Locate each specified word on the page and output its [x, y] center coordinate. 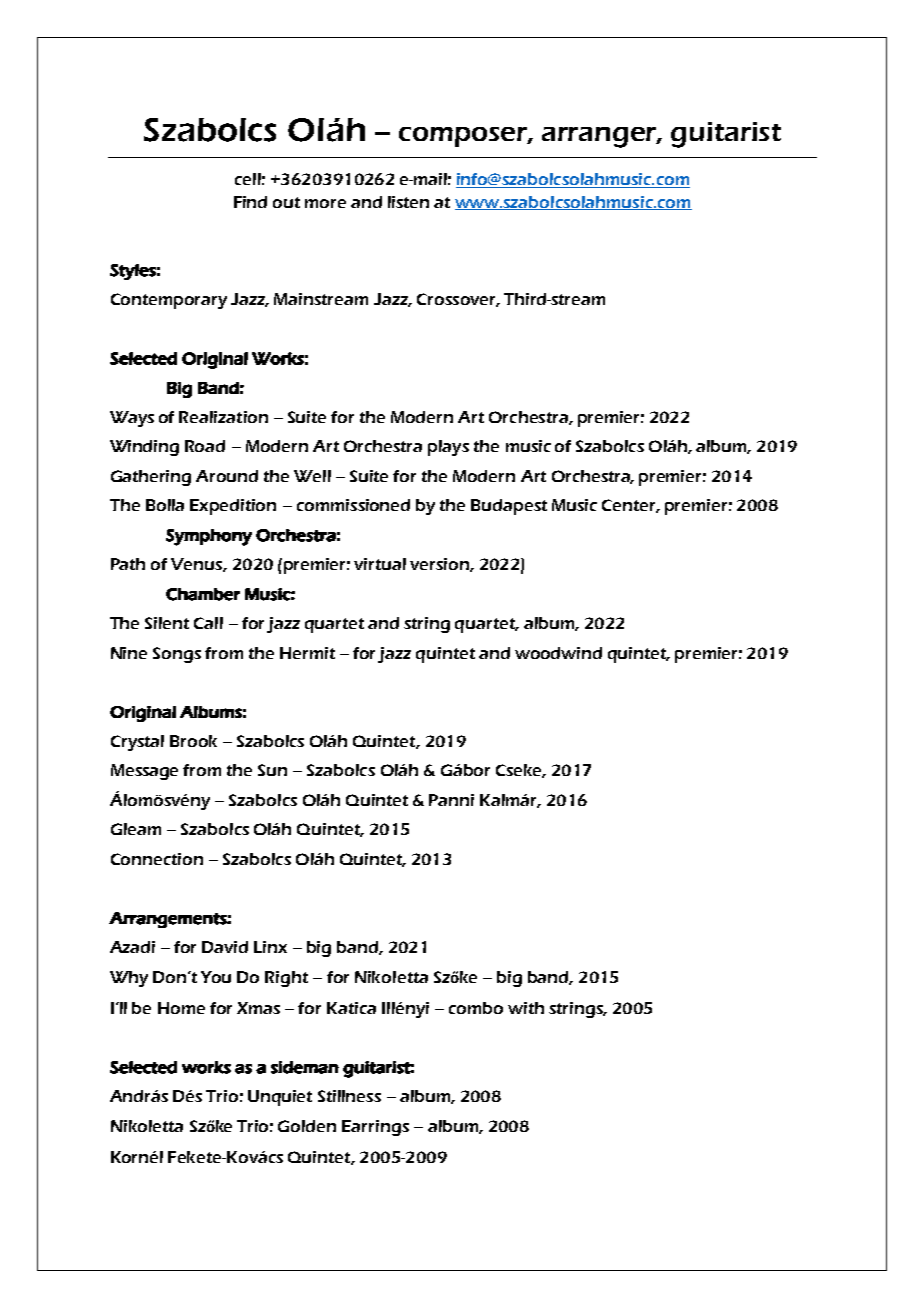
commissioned [353, 505]
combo [476, 1008]
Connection [157, 859]
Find [250, 202]
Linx [270, 947]
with [526, 1008]
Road [205, 446]
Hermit [307, 653]
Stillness [349, 1096]
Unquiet [280, 1098]
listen [408, 202]
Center [630, 506]
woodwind [558, 653]
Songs [177, 655]
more [325, 203]
